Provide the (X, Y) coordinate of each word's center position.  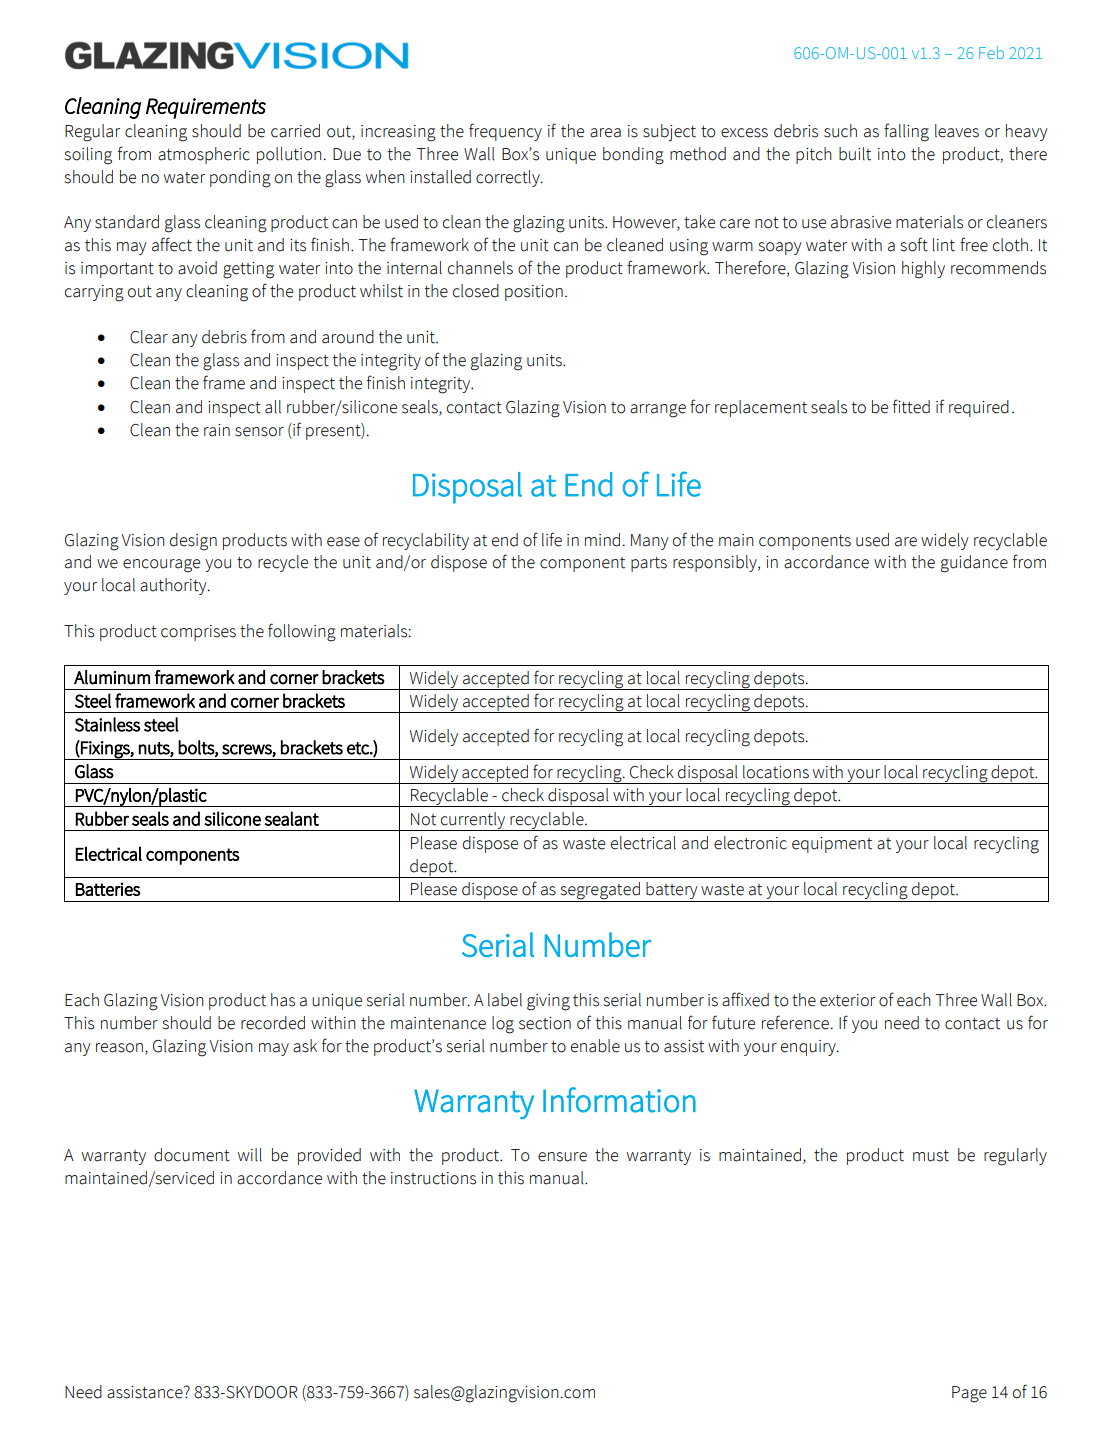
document (192, 1155)
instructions (433, 1178)
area (605, 133)
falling (906, 132)
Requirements (206, 108)
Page (969, 1394)
